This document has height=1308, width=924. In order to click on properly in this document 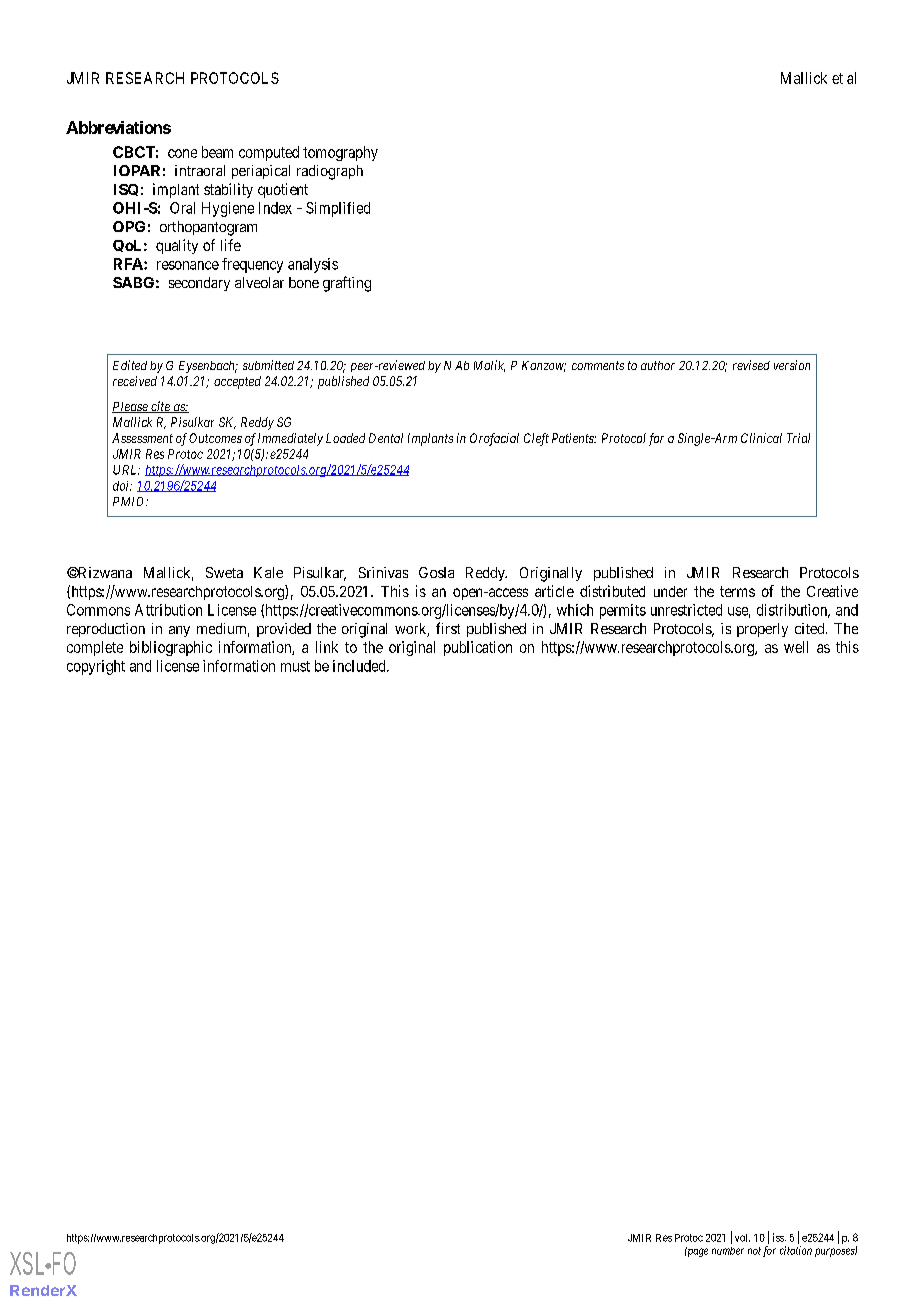, I will do `click(762, 630)`.
